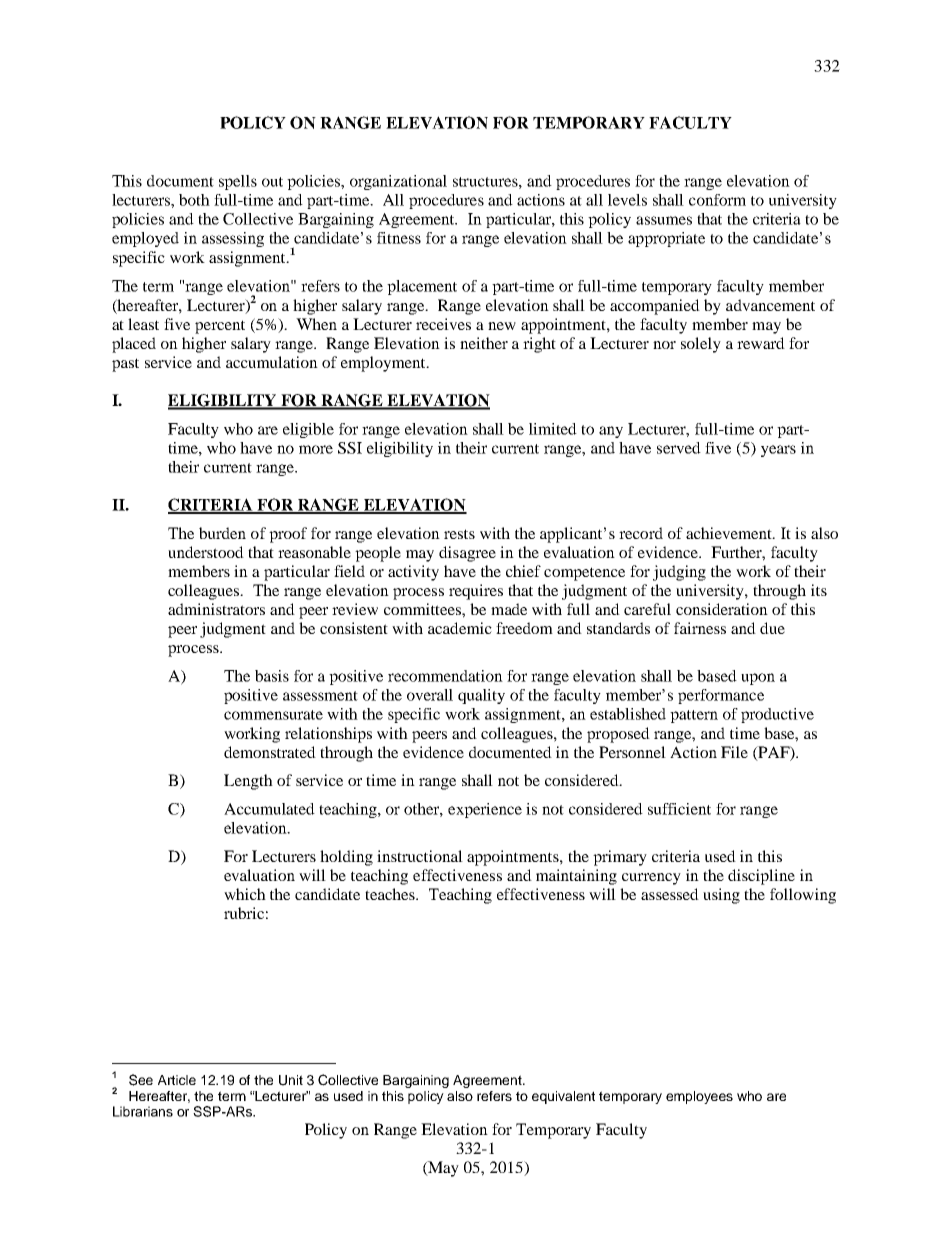  I want to click on File, so click(734, 752).
